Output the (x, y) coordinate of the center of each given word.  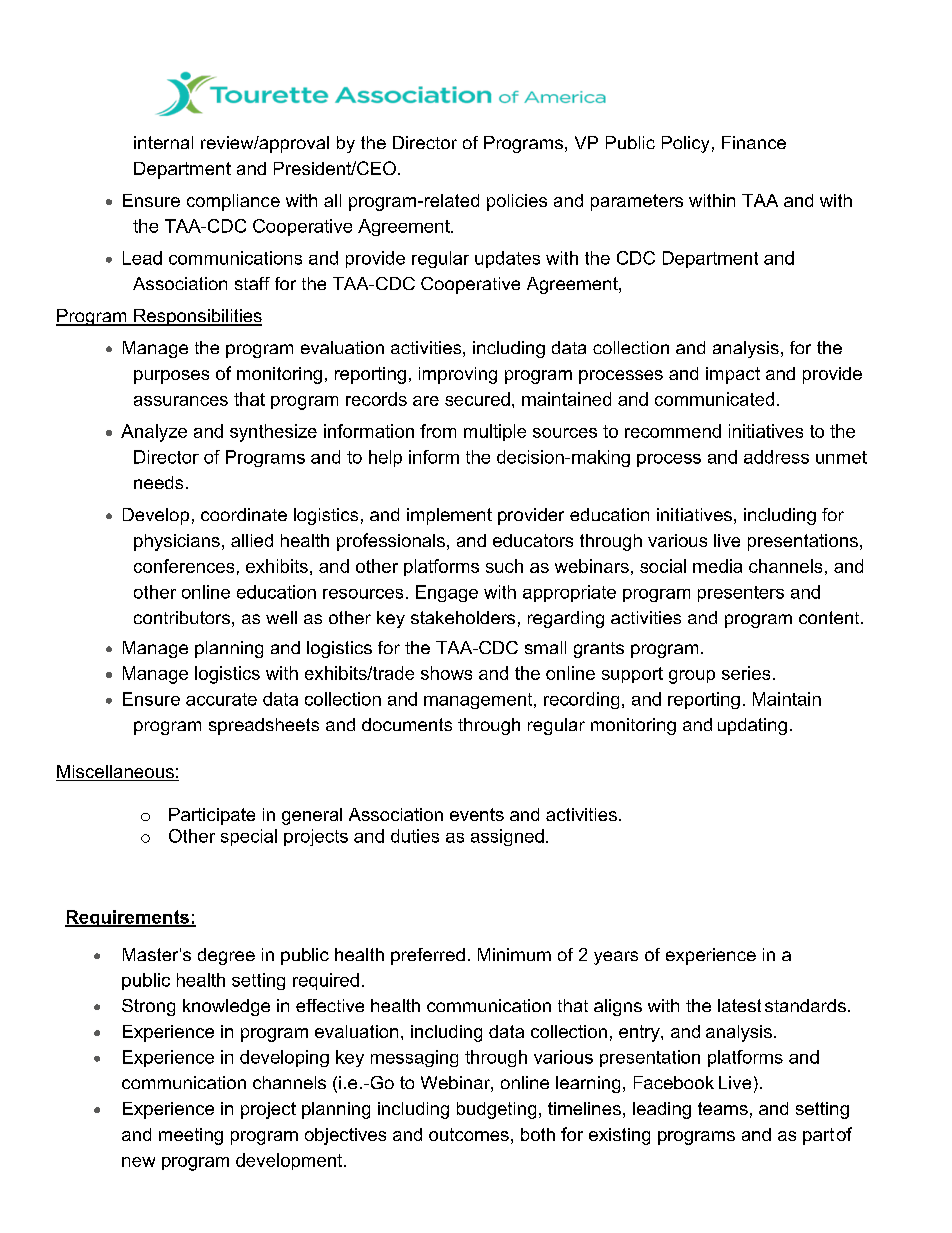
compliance (233, 202)
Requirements (128, 918)
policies (517, 202)
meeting (191, 1136)
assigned (507, 837)
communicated (714, 399)
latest (739, 1005)
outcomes (469, 1134)
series (746, 673)
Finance (754, 142)
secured (477, 399)
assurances (181, 401)
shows (446, 673)
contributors (182, 617)
